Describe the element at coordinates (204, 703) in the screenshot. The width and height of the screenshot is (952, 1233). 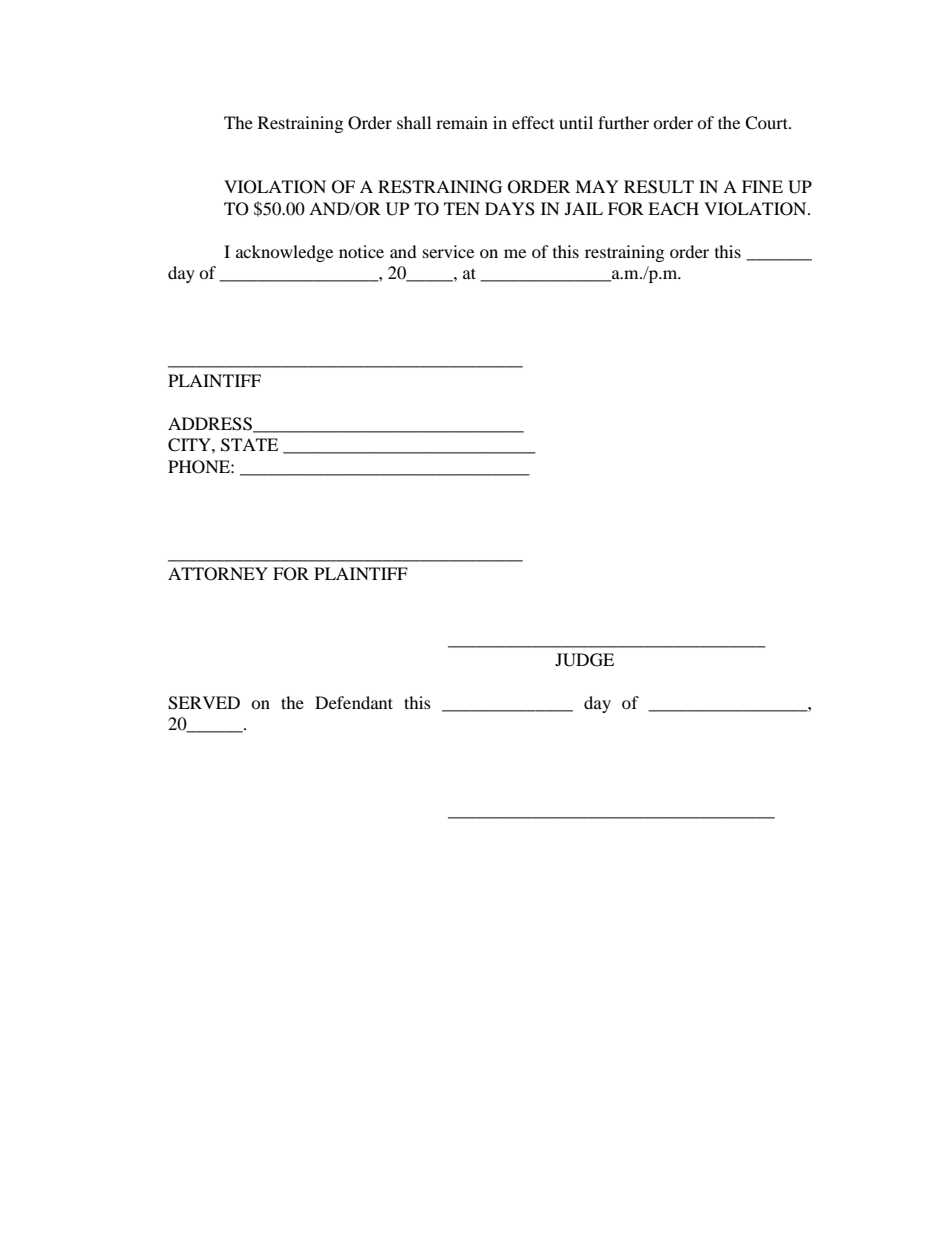
I see `SERVED` at that location.
